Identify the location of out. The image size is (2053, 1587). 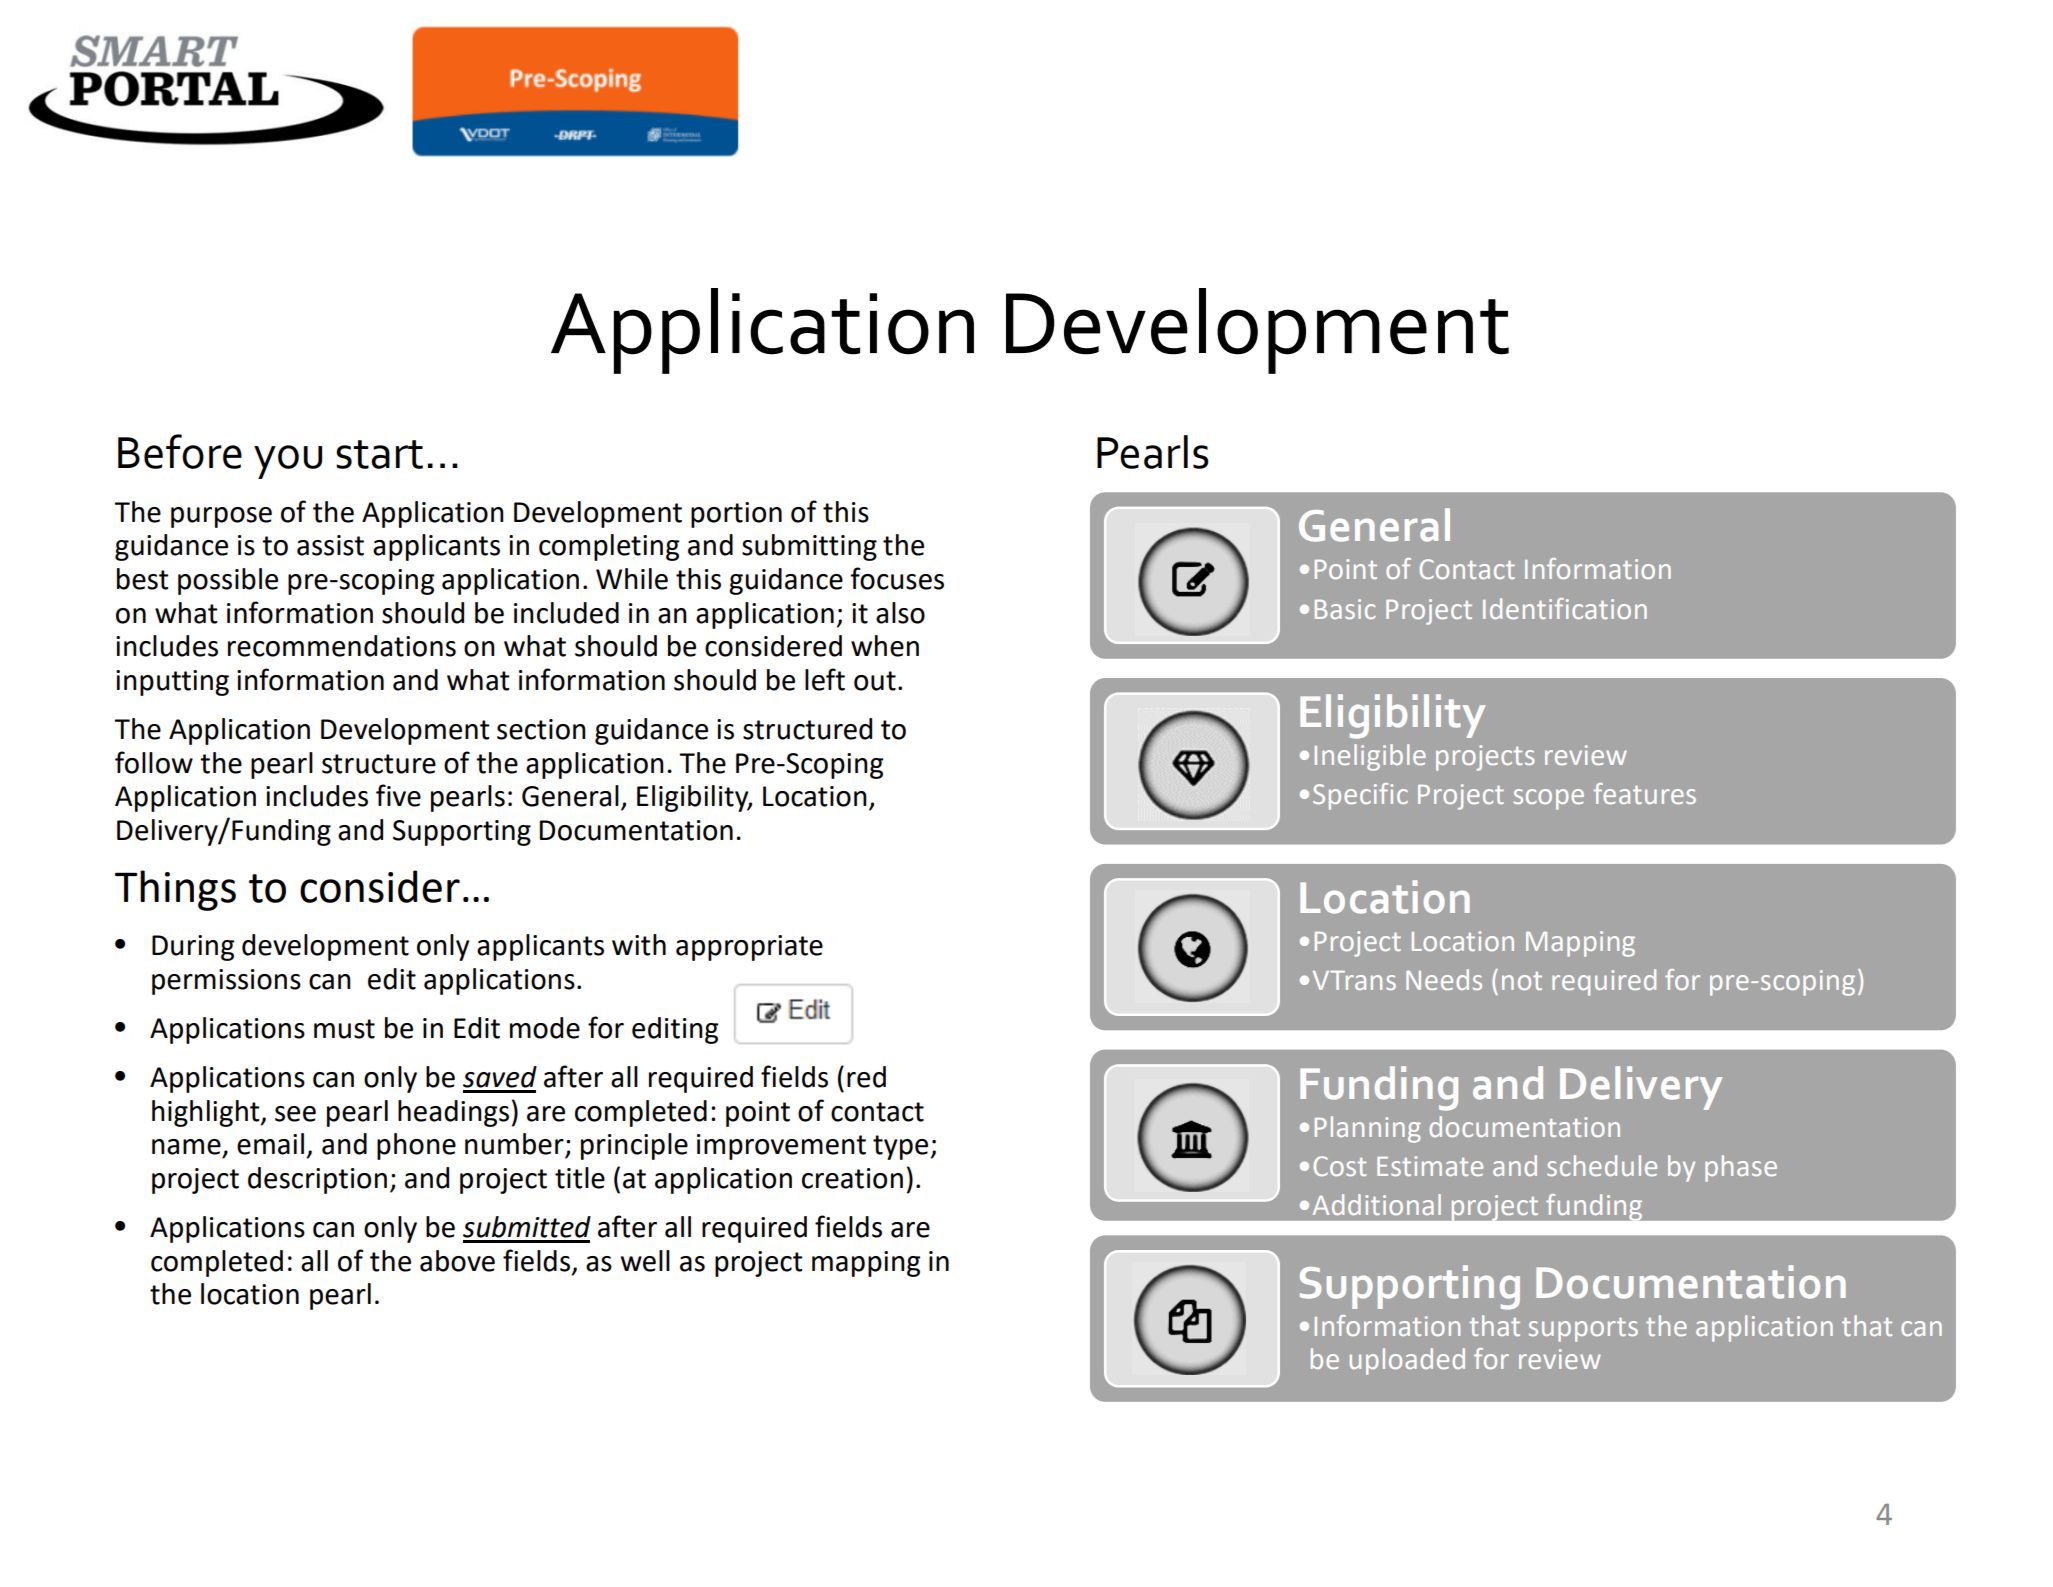
(875, 681).
